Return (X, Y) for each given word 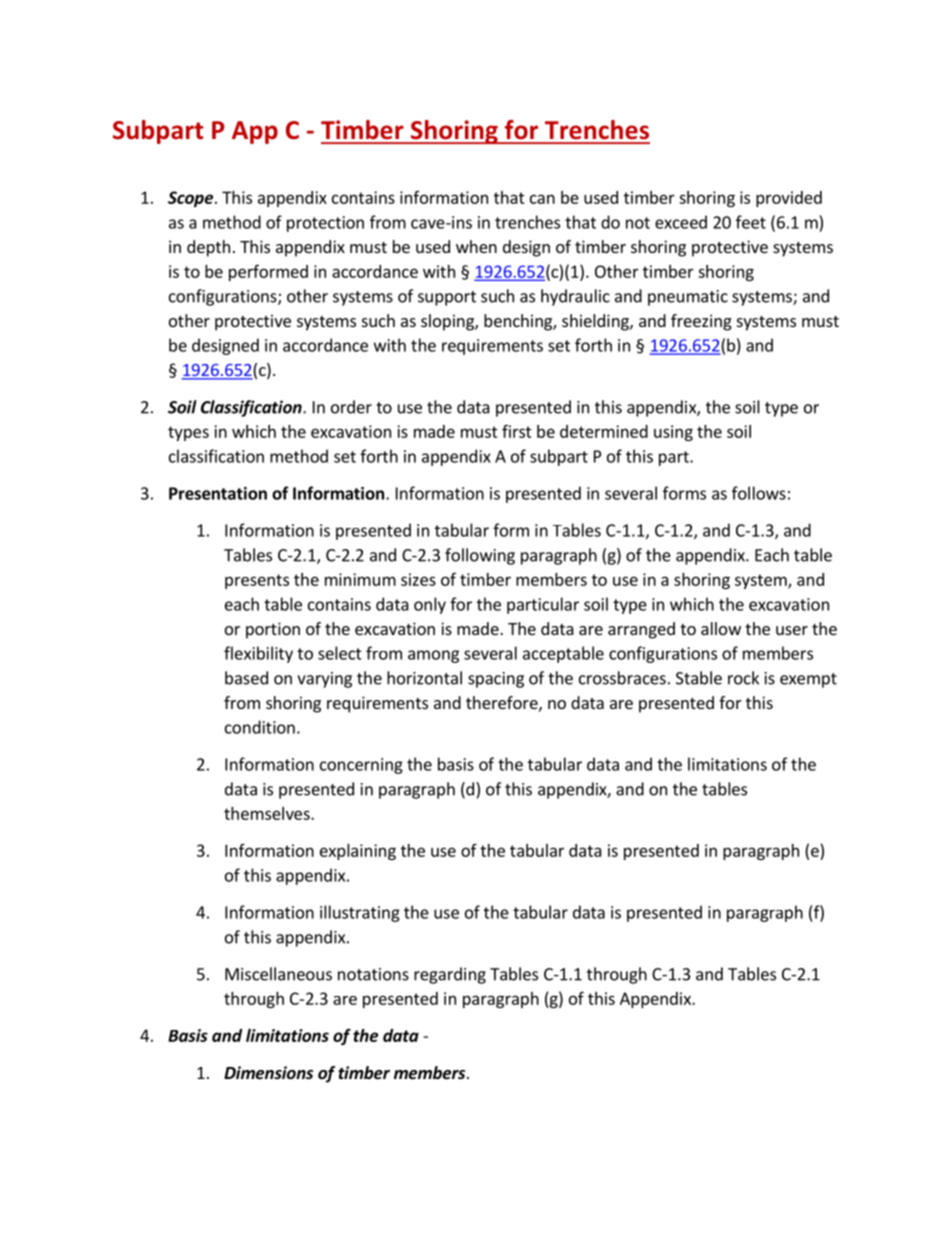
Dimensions (268, 1073)
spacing (496, 680)
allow (721, 628)
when (476, 246)
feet (751, 222)
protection (325, 224)
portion (273, 630)
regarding (450, 975)
